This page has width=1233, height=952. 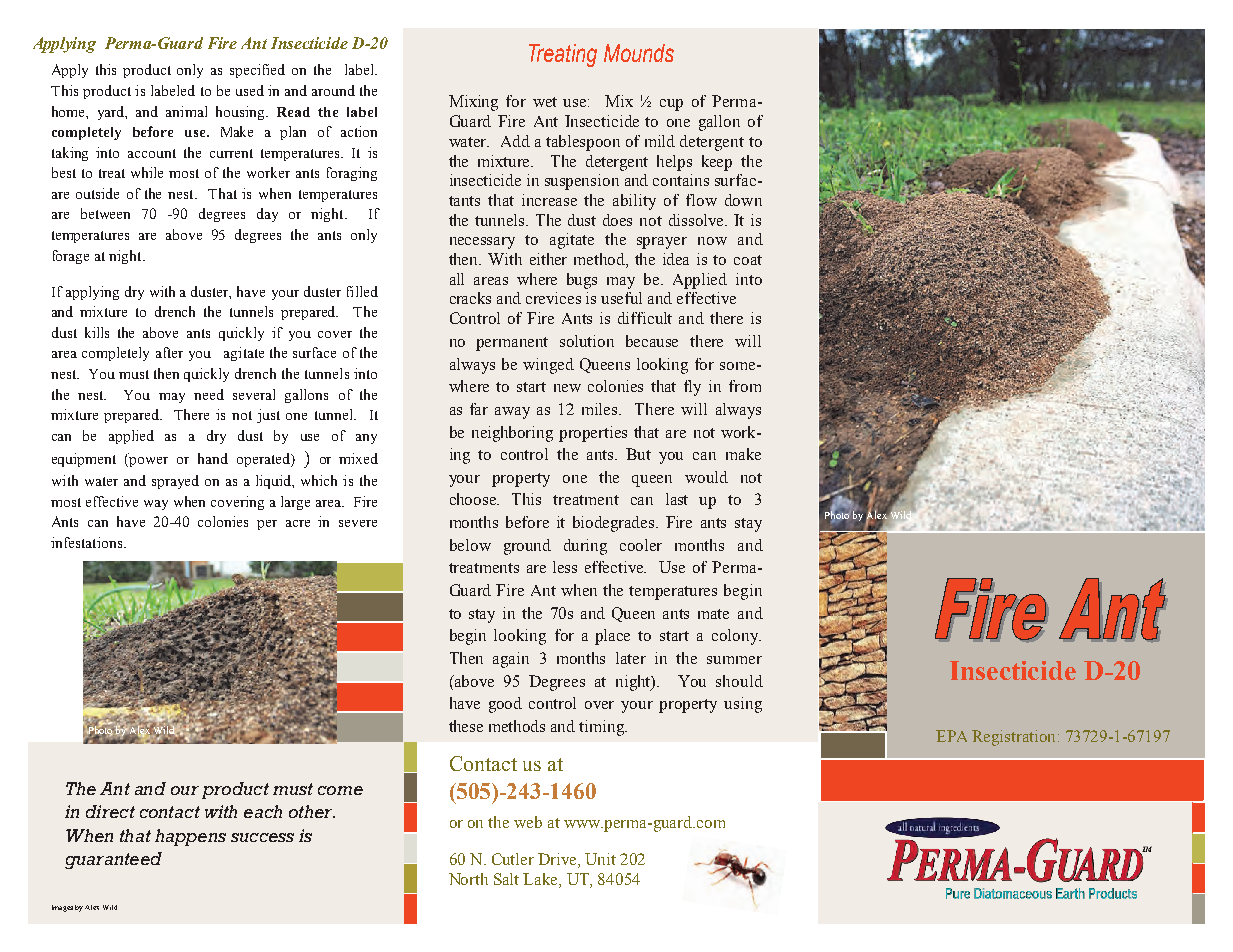 I want to click on good, so click(x=505, y=705).
